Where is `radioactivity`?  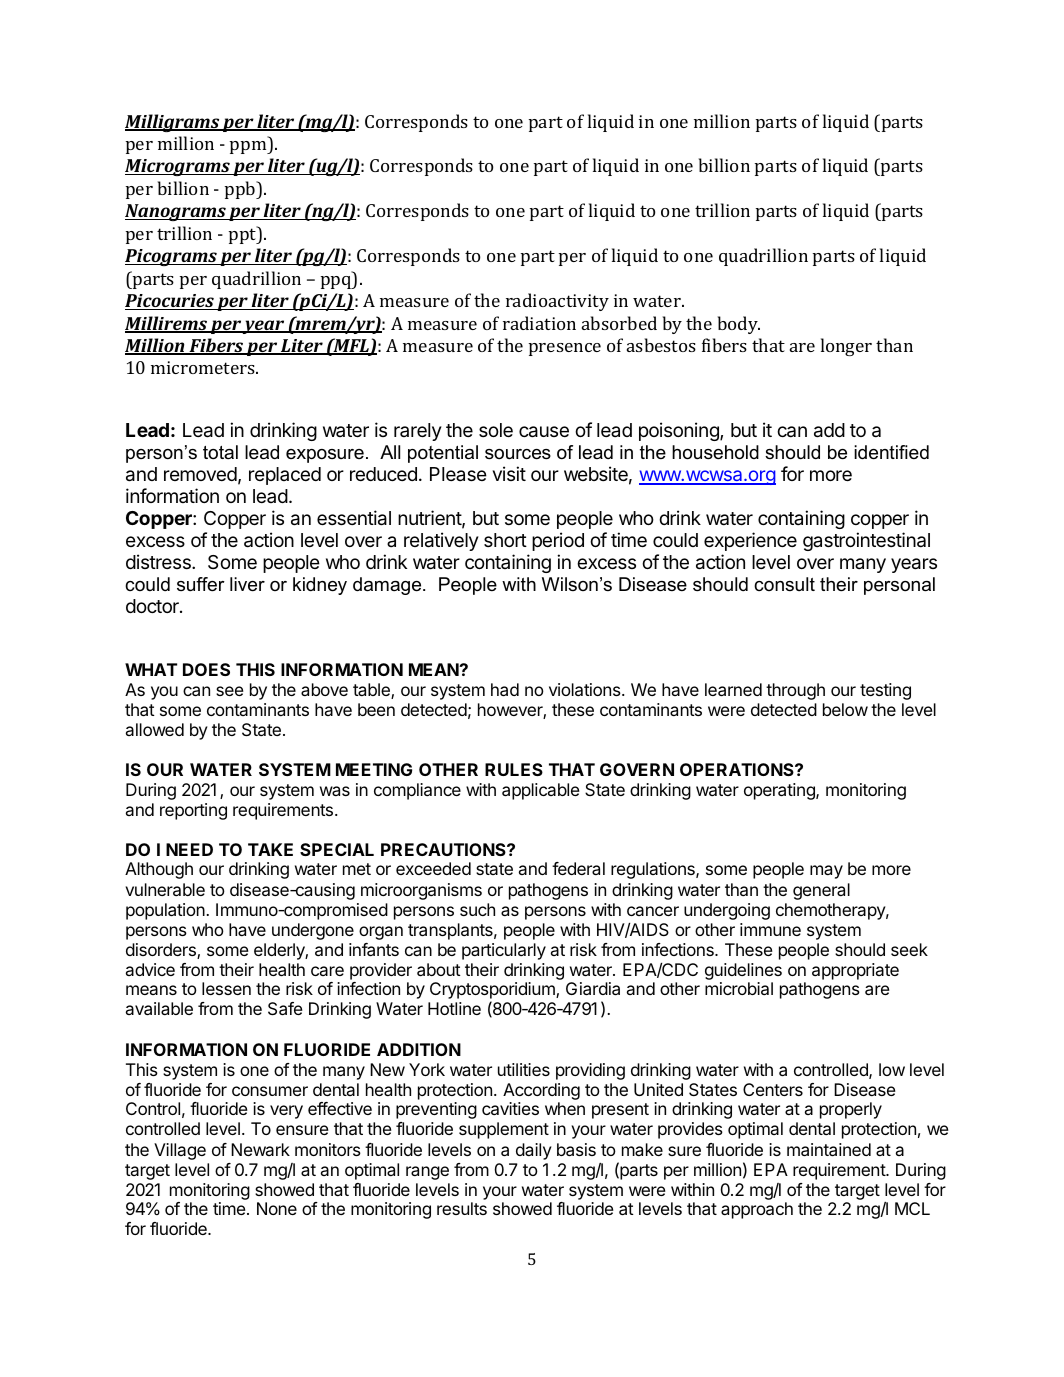
radioactivity is located at coordinates (557, 302).
